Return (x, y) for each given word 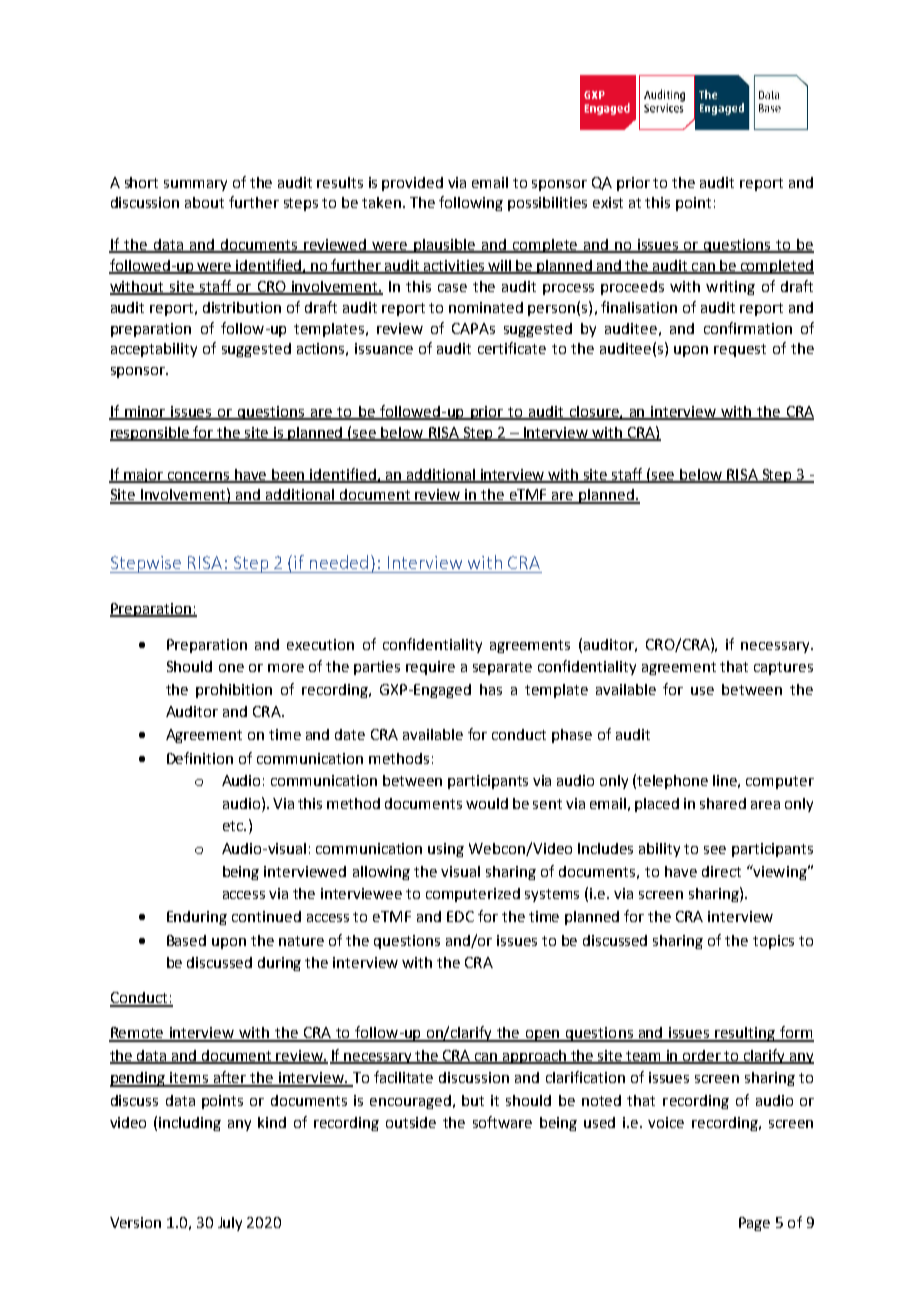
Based (186, 940)
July (230, 1224)
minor (145, 412)
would (487, 803)
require (430, 668)
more (286, 668)
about (204, 202)
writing (730, 288)
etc (234, 826)
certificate (512, 348)
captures (783, 668)
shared (723, 803)
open (543, 1036)
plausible (444, 246)
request (740, 350)
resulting (746, 1034)
